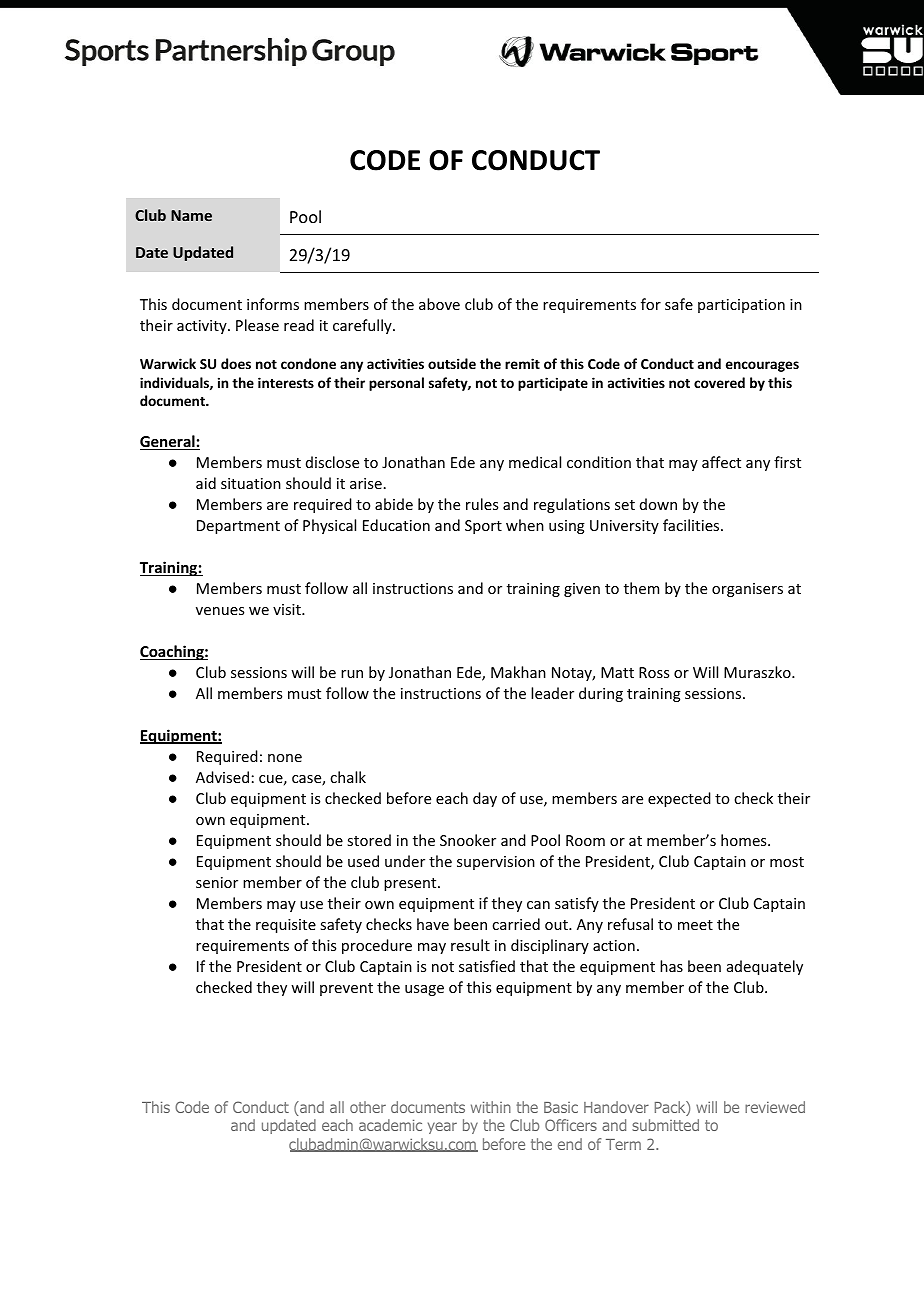 The image size is (924, 1307). I want to click on participation, so click(741, 306).
